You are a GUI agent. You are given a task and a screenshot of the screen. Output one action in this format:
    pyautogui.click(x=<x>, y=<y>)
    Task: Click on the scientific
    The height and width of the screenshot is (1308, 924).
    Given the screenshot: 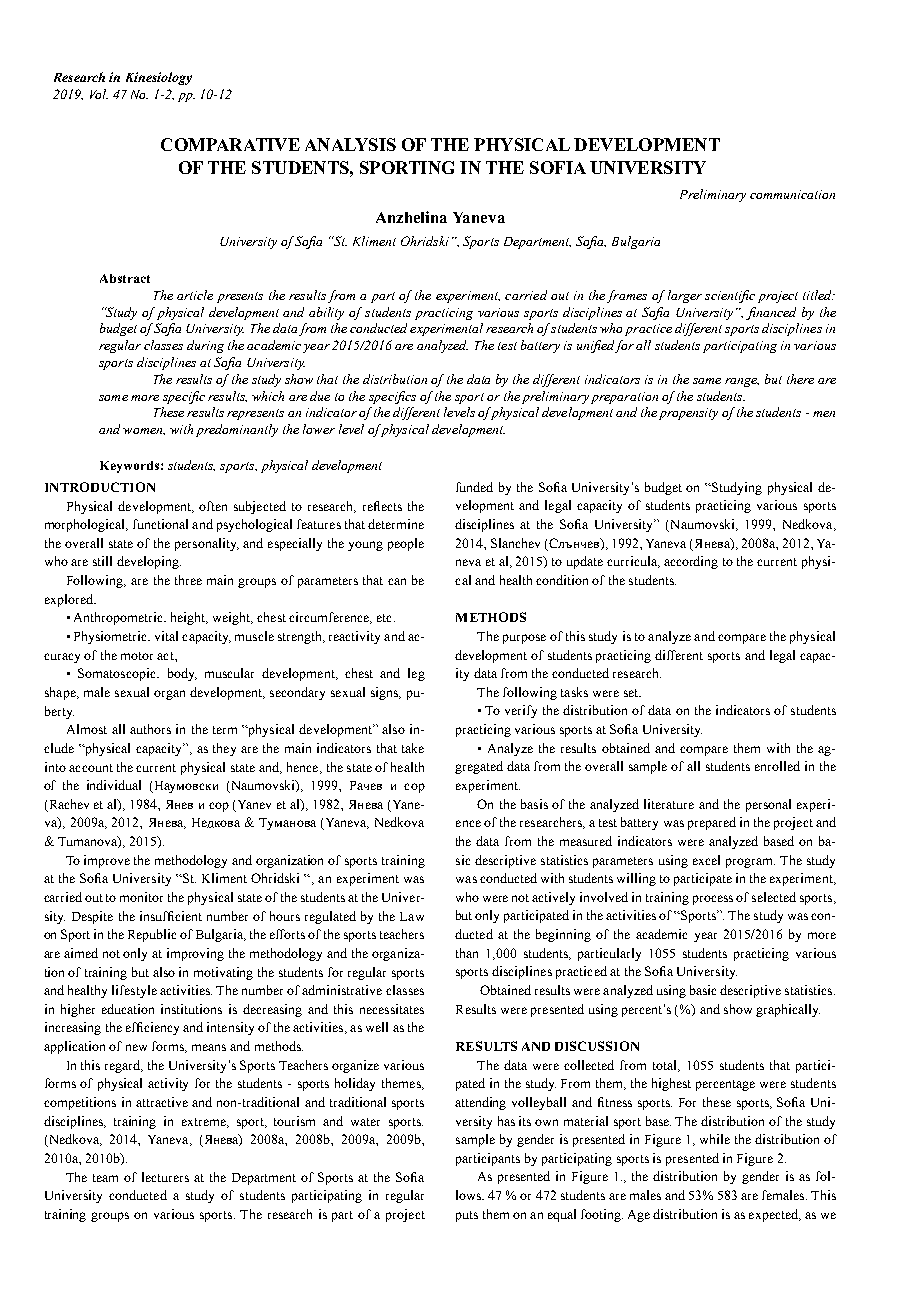 What is the action you would take?
    pyautogui.click(x=730, y=296)
